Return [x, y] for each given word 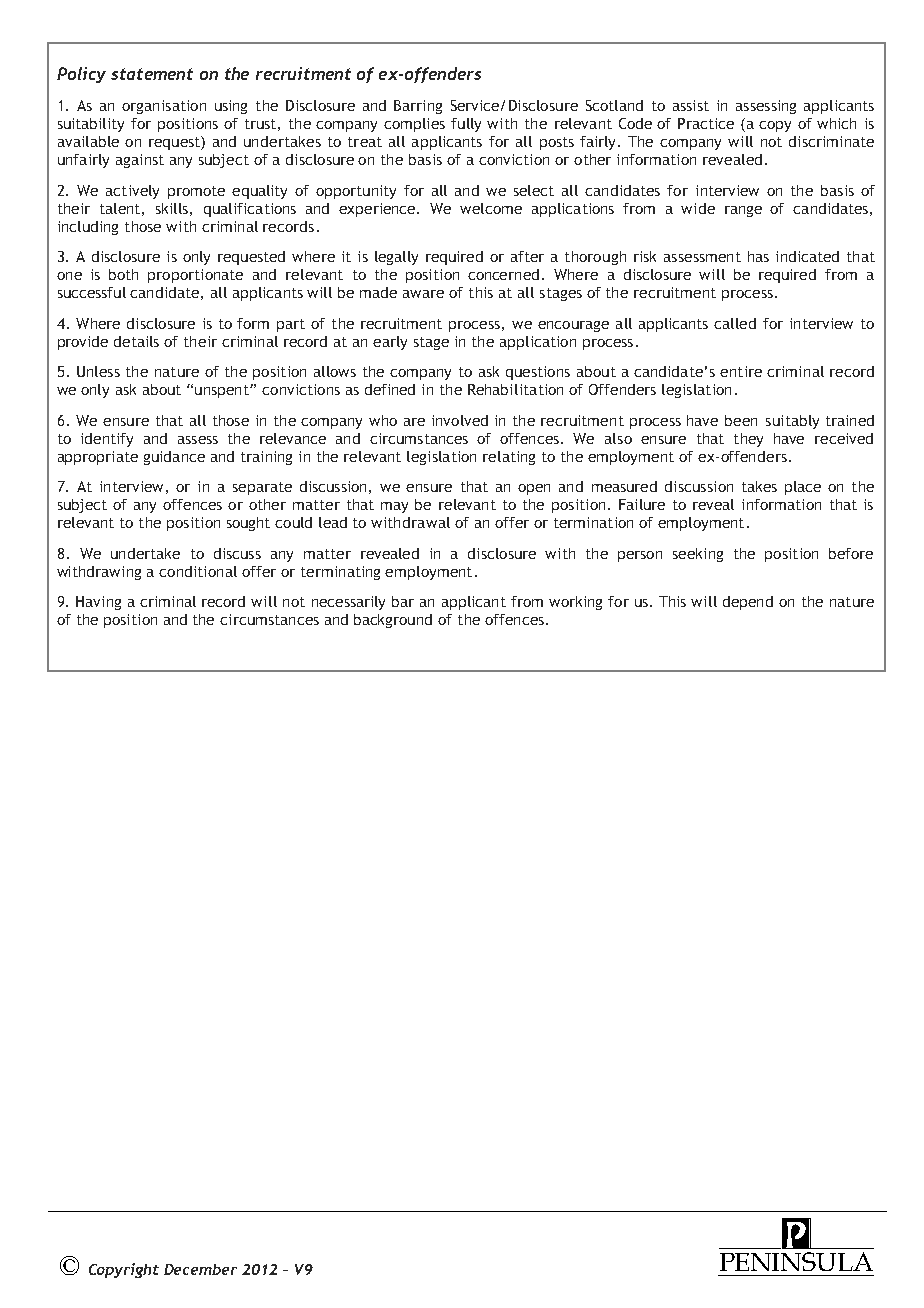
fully [466, 125]
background [393, 621]
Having [98, 603]
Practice [706, 123]
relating [509, 458]
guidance [174, 458]
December [200, 1269]
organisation [164, 107]
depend [748, 603]
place [803, 488]
